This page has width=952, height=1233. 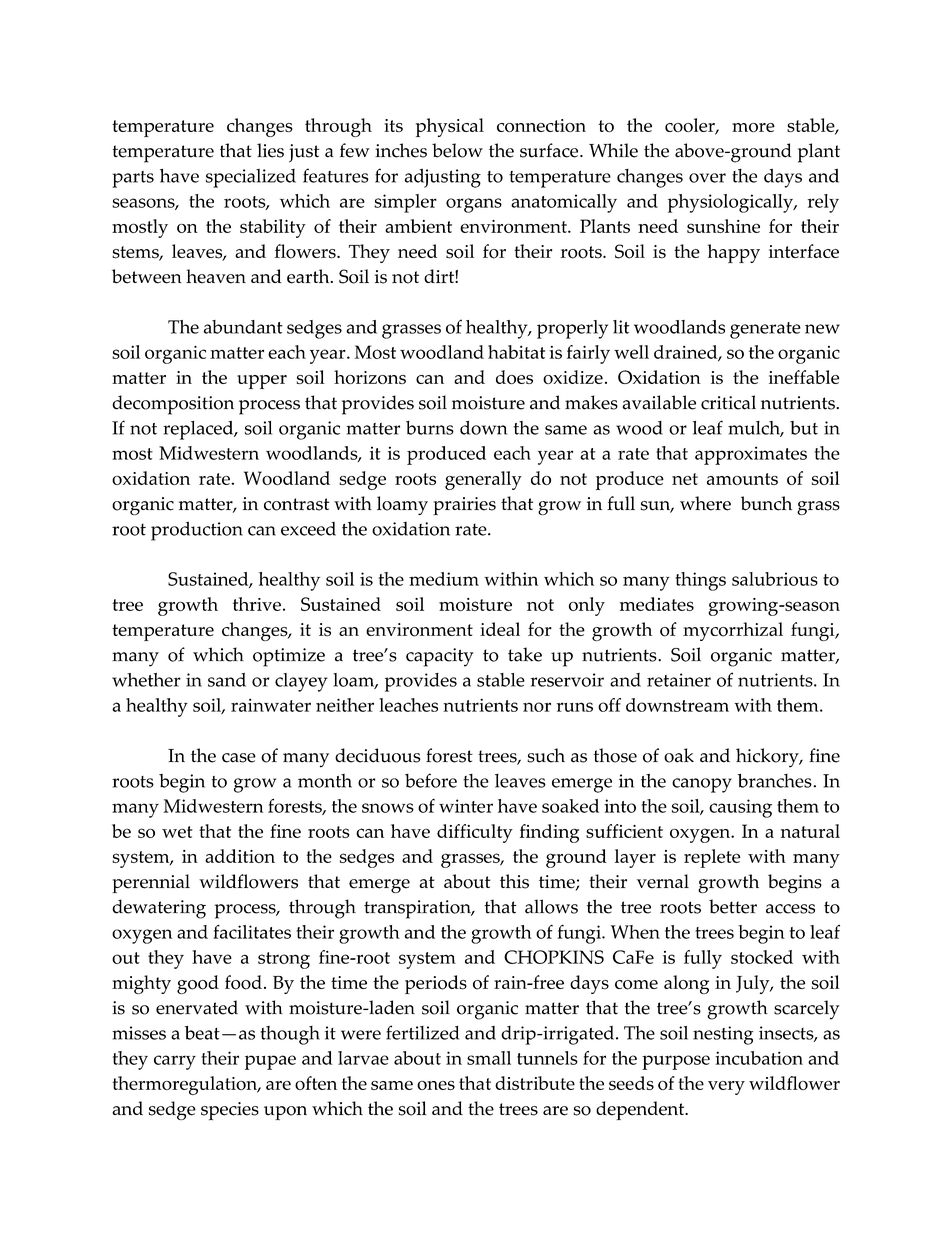 I want to click on better, so click(x=733, y=906).
